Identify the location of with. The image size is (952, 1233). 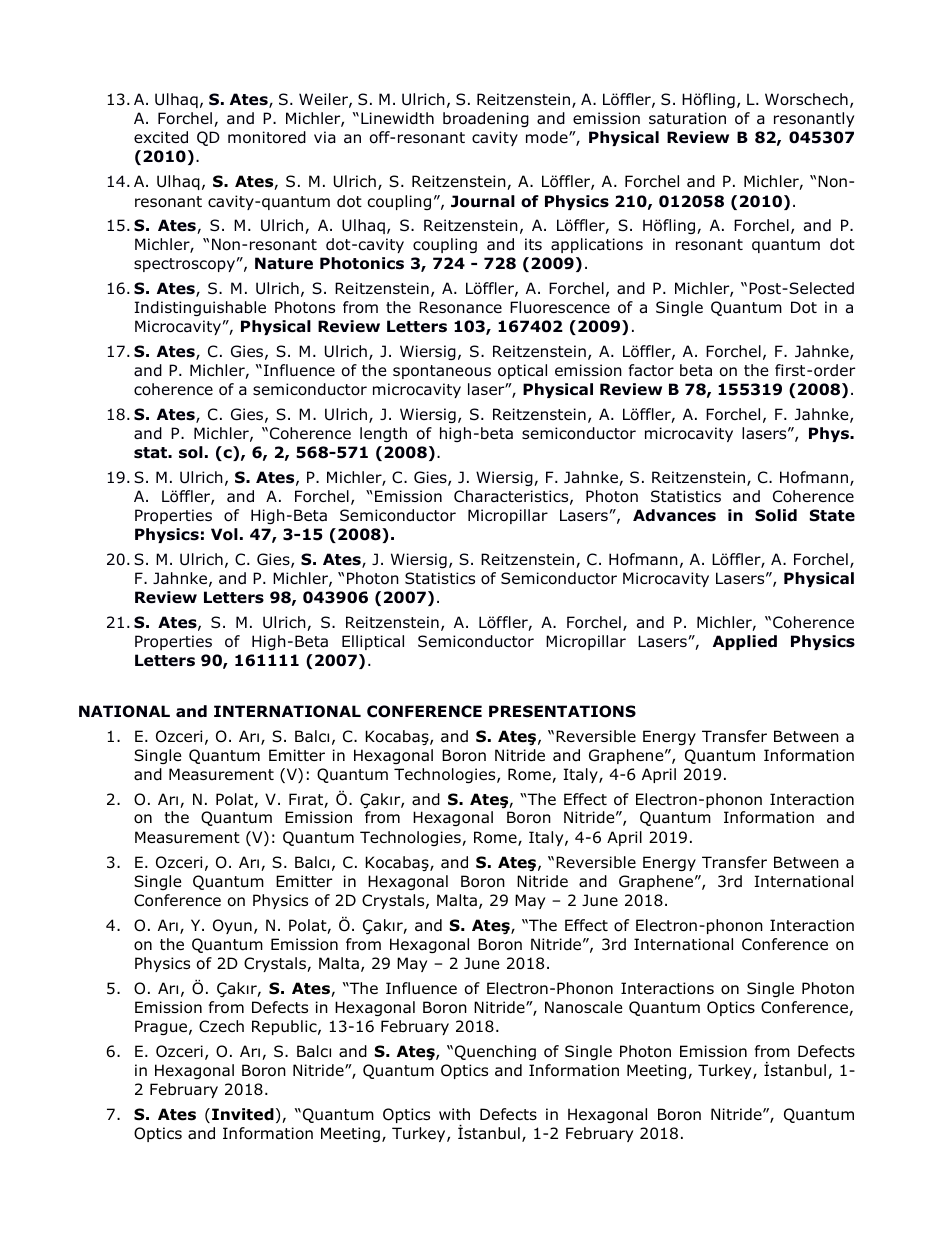
(454, 1114).
